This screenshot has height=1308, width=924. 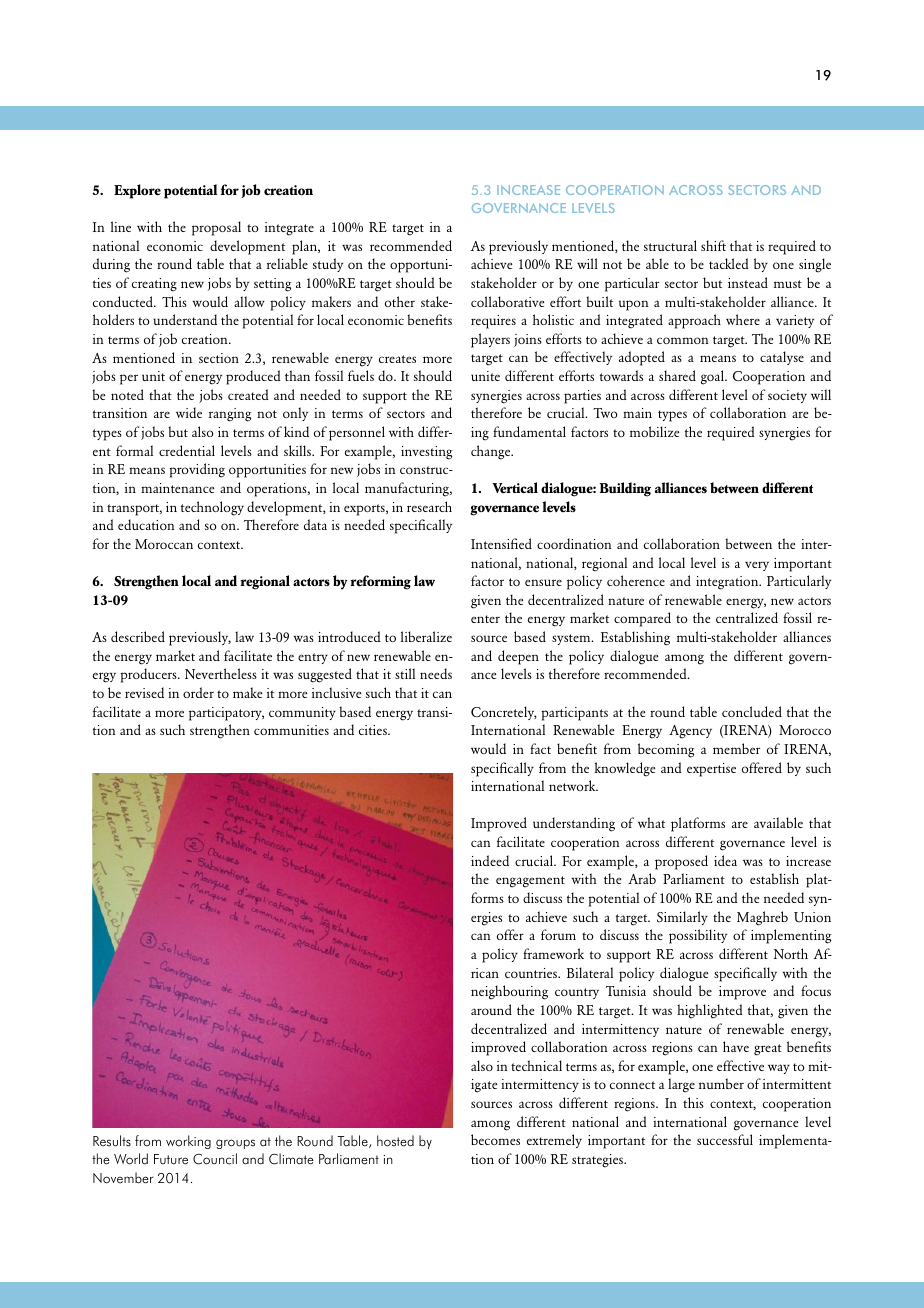 What do you see at coordinates (212, 508) in the screenshot?
I see `technology` at bounding box center [212, 508].
